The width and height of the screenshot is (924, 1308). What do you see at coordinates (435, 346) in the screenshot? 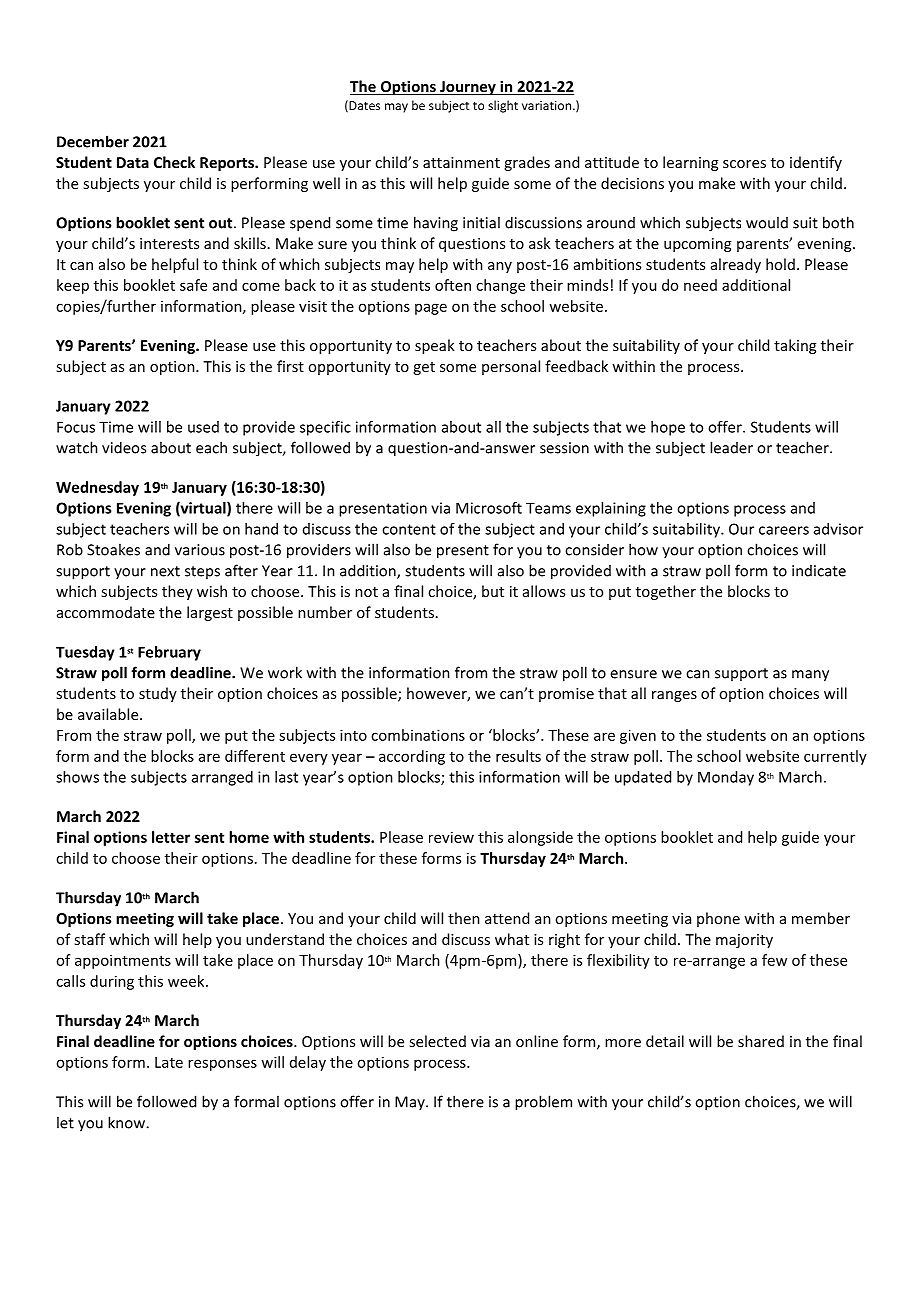
I see `speak` at bounding box center [435, 346].
